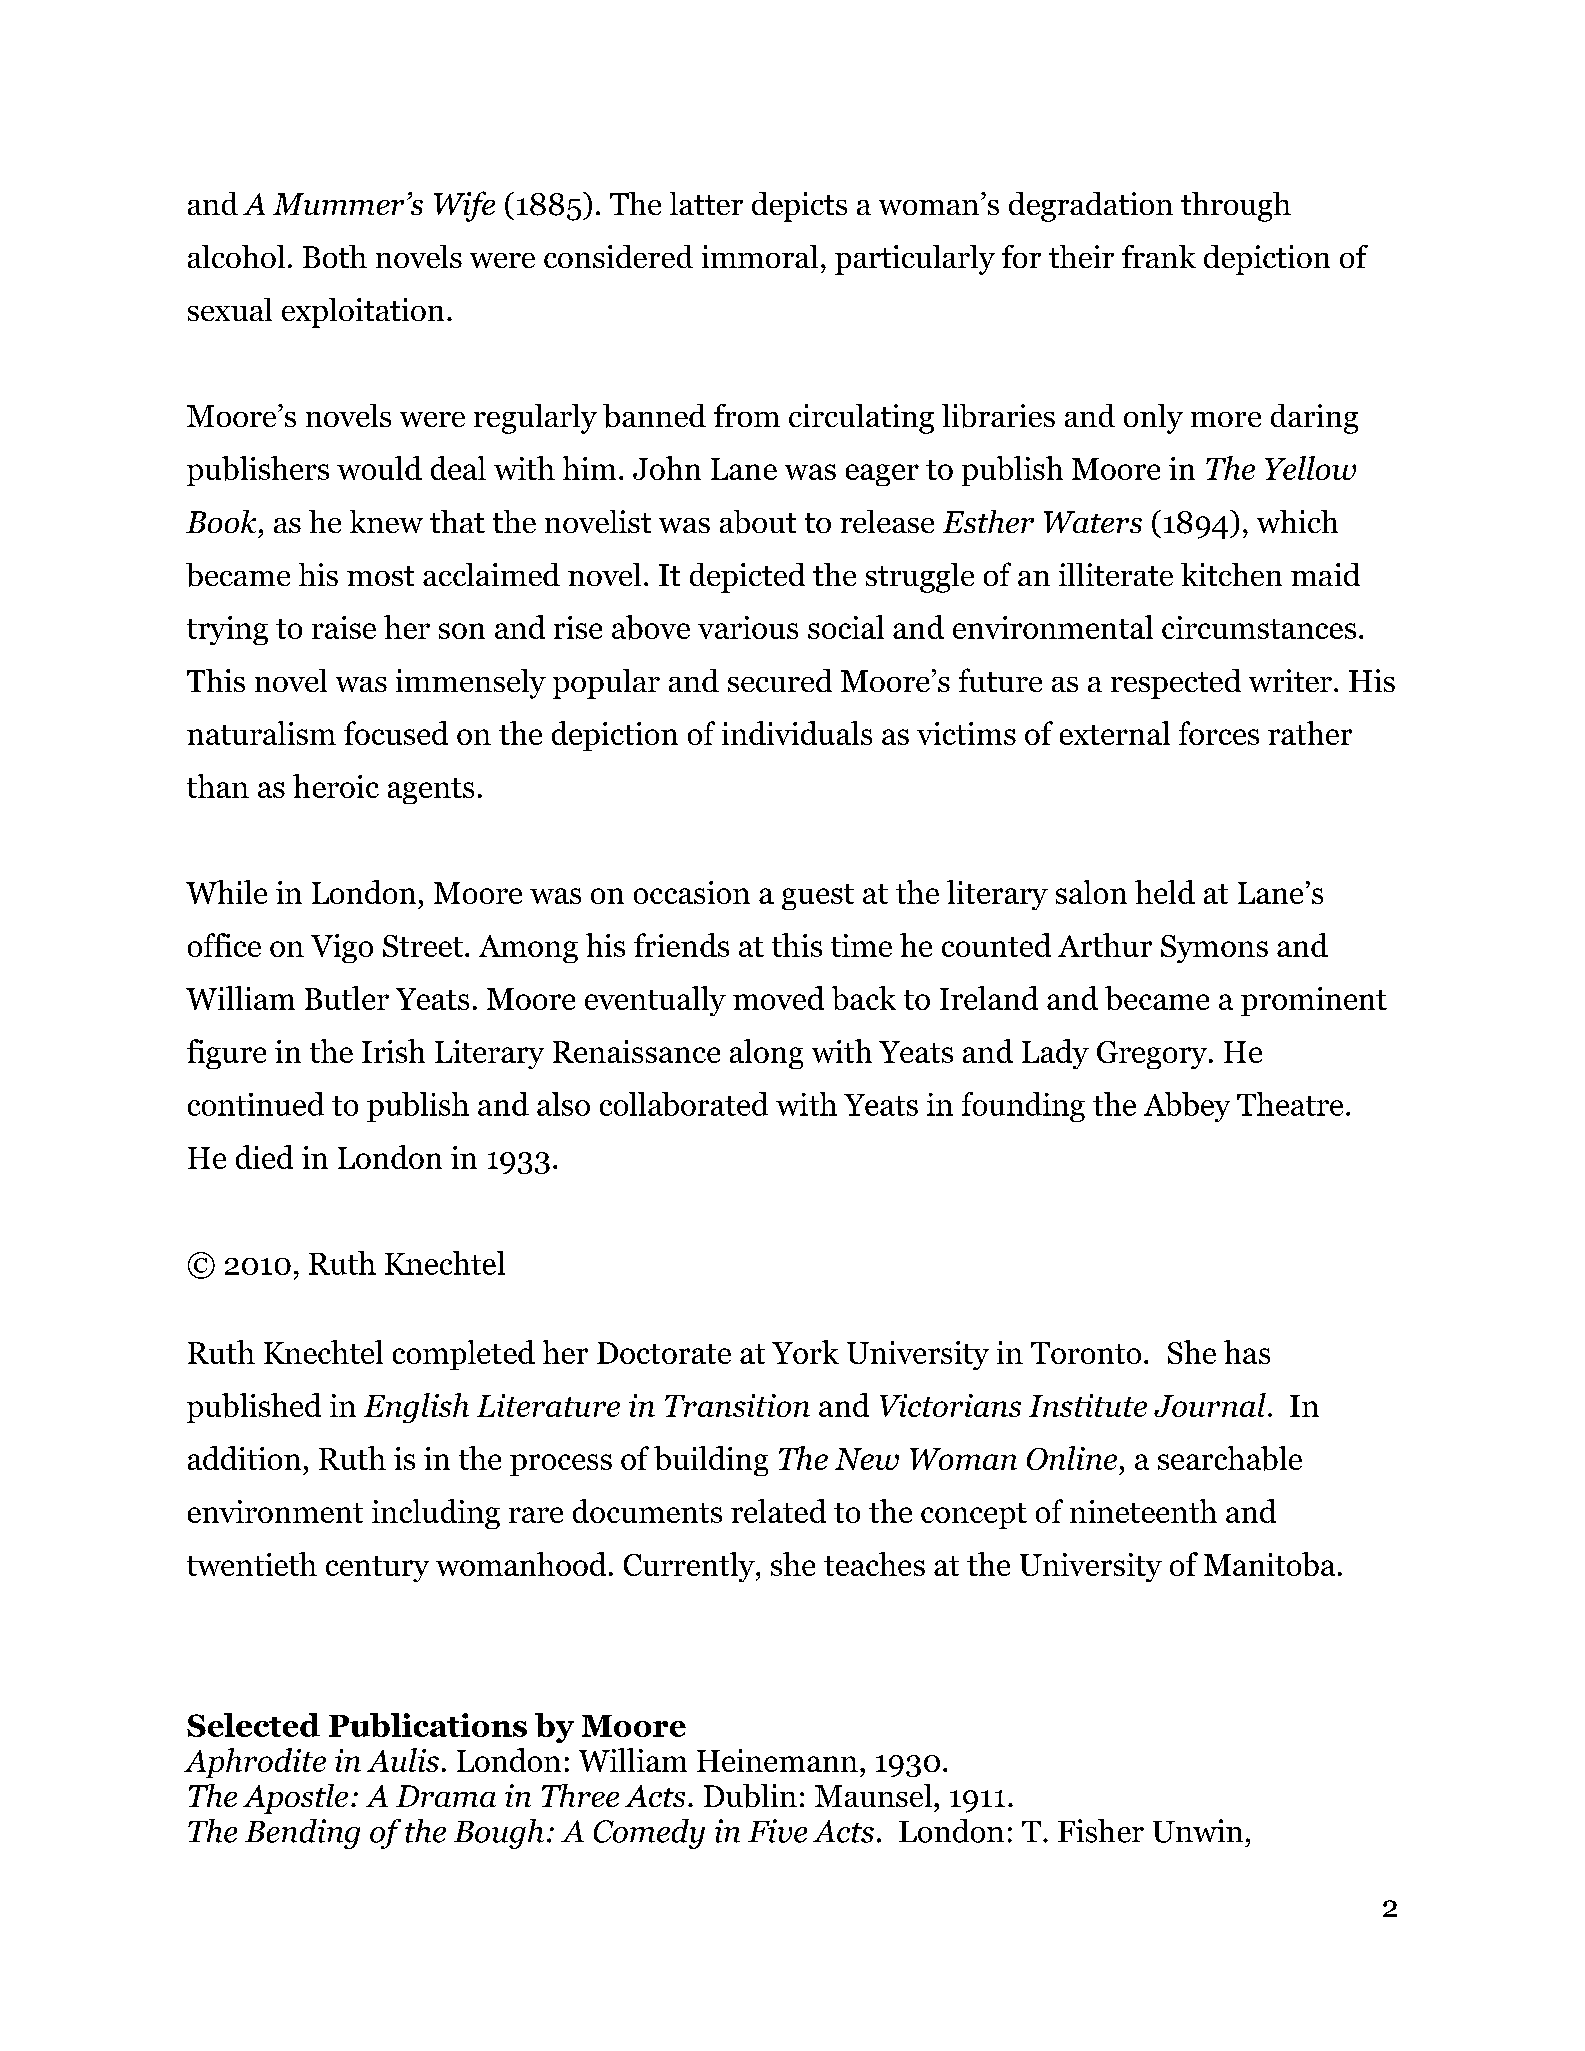 The height and width of the screenshot is (2051, 1585). Describe the element at coordinates (760, 256) in the screenshot. I see `immoral` at that location.
